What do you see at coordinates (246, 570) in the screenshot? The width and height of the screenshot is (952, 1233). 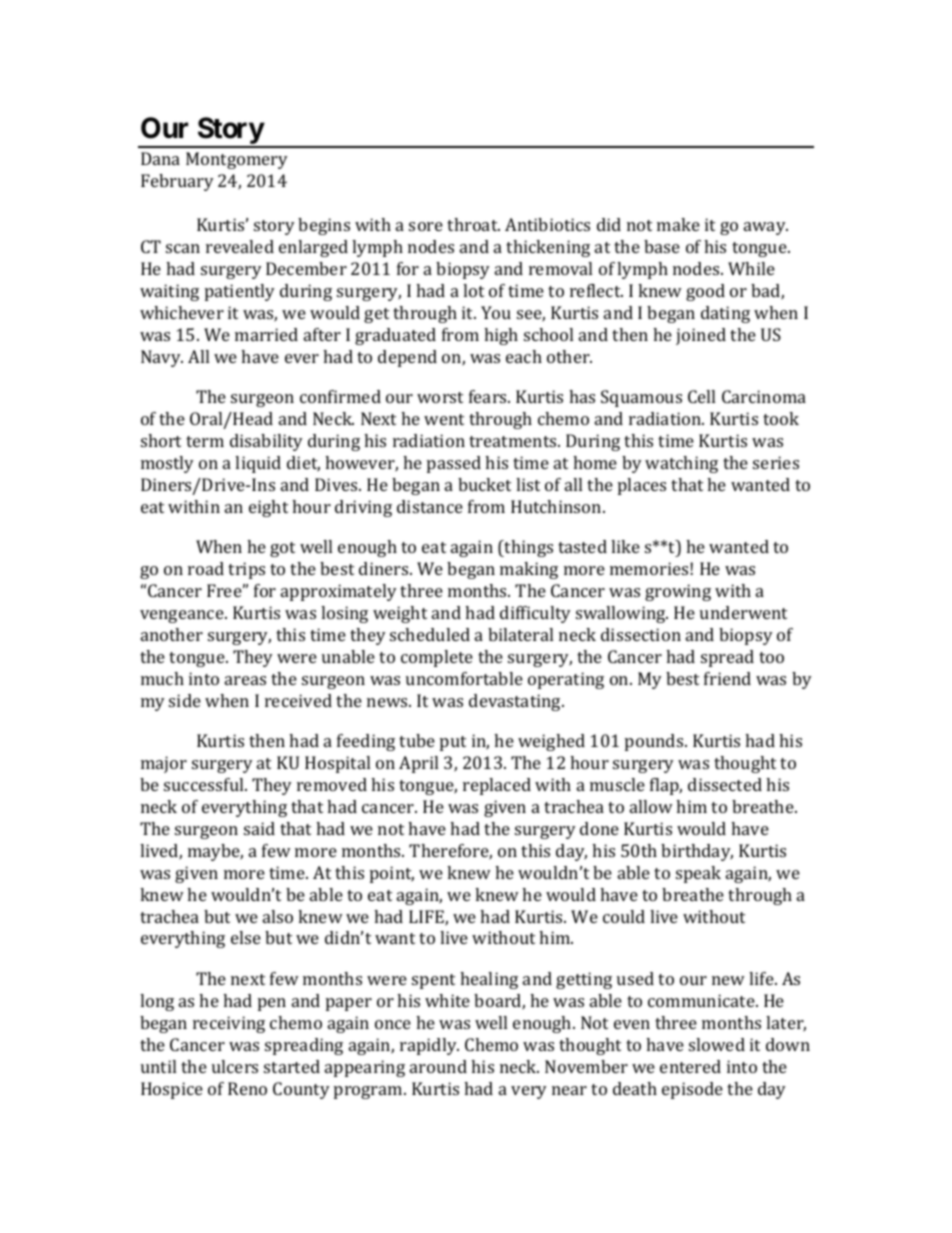 I see `trips` at bounding box center [246, 570].
